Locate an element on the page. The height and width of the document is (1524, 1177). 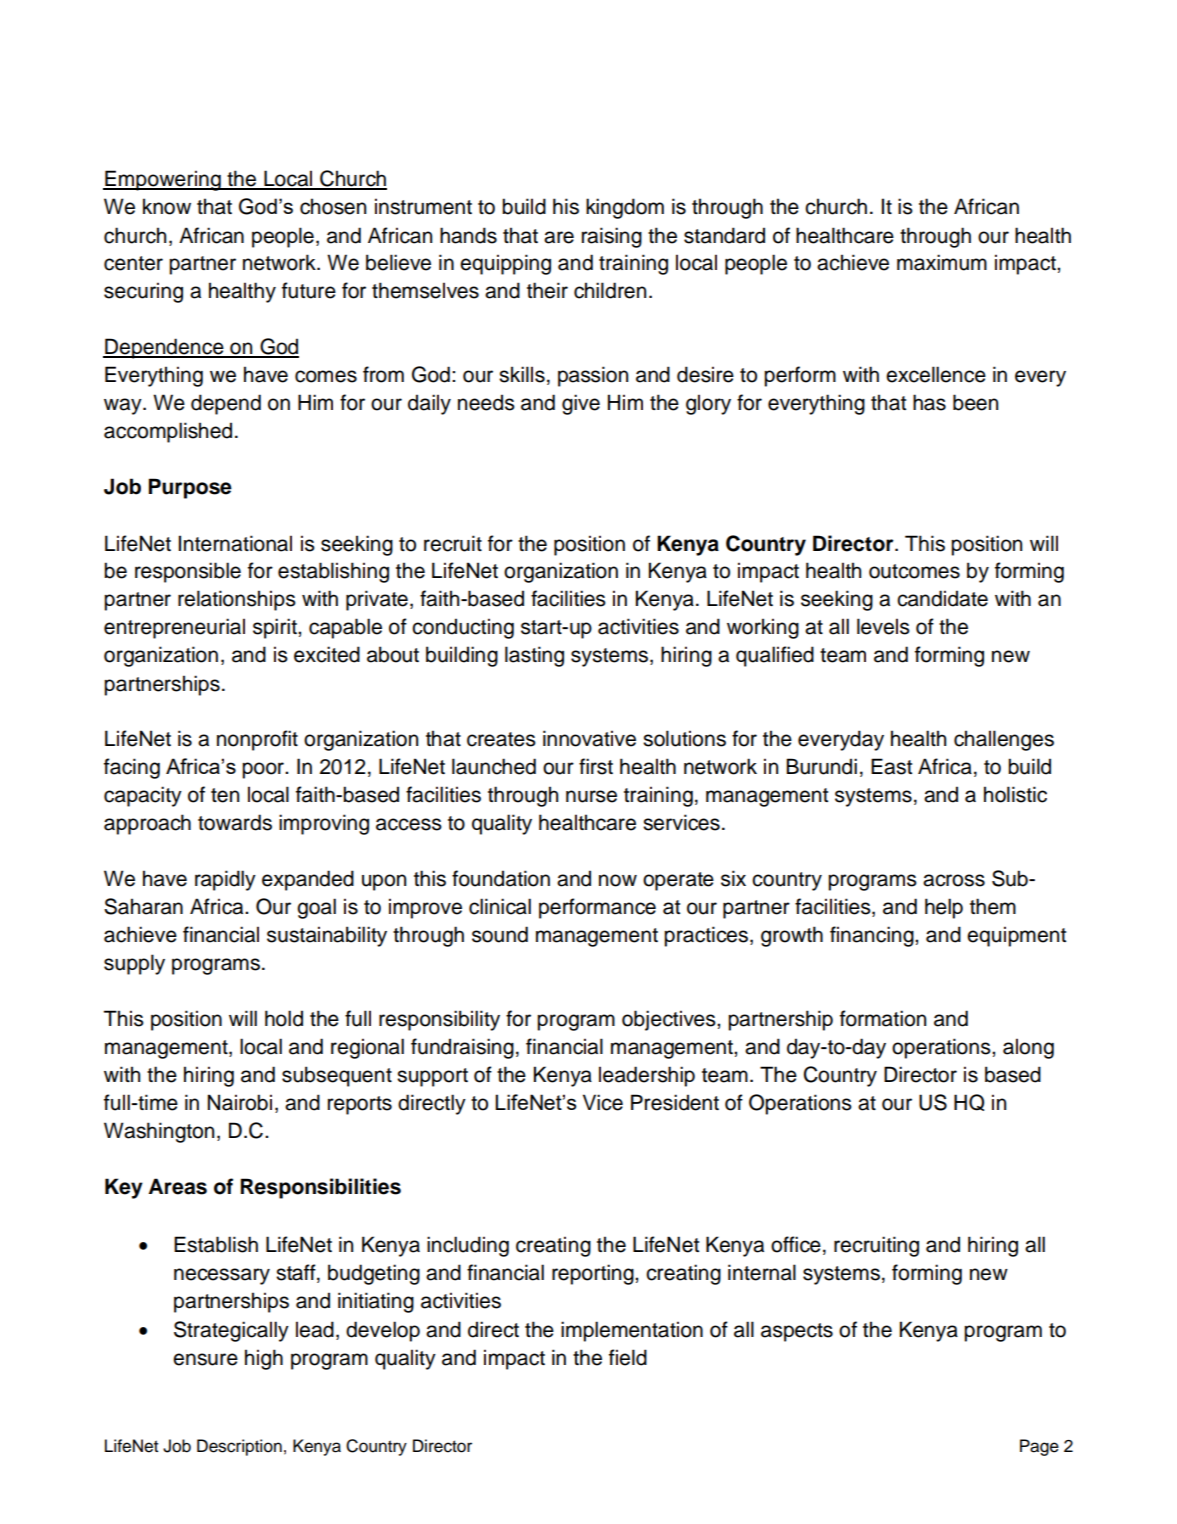
formation is located at coordinates (883, 1018).
